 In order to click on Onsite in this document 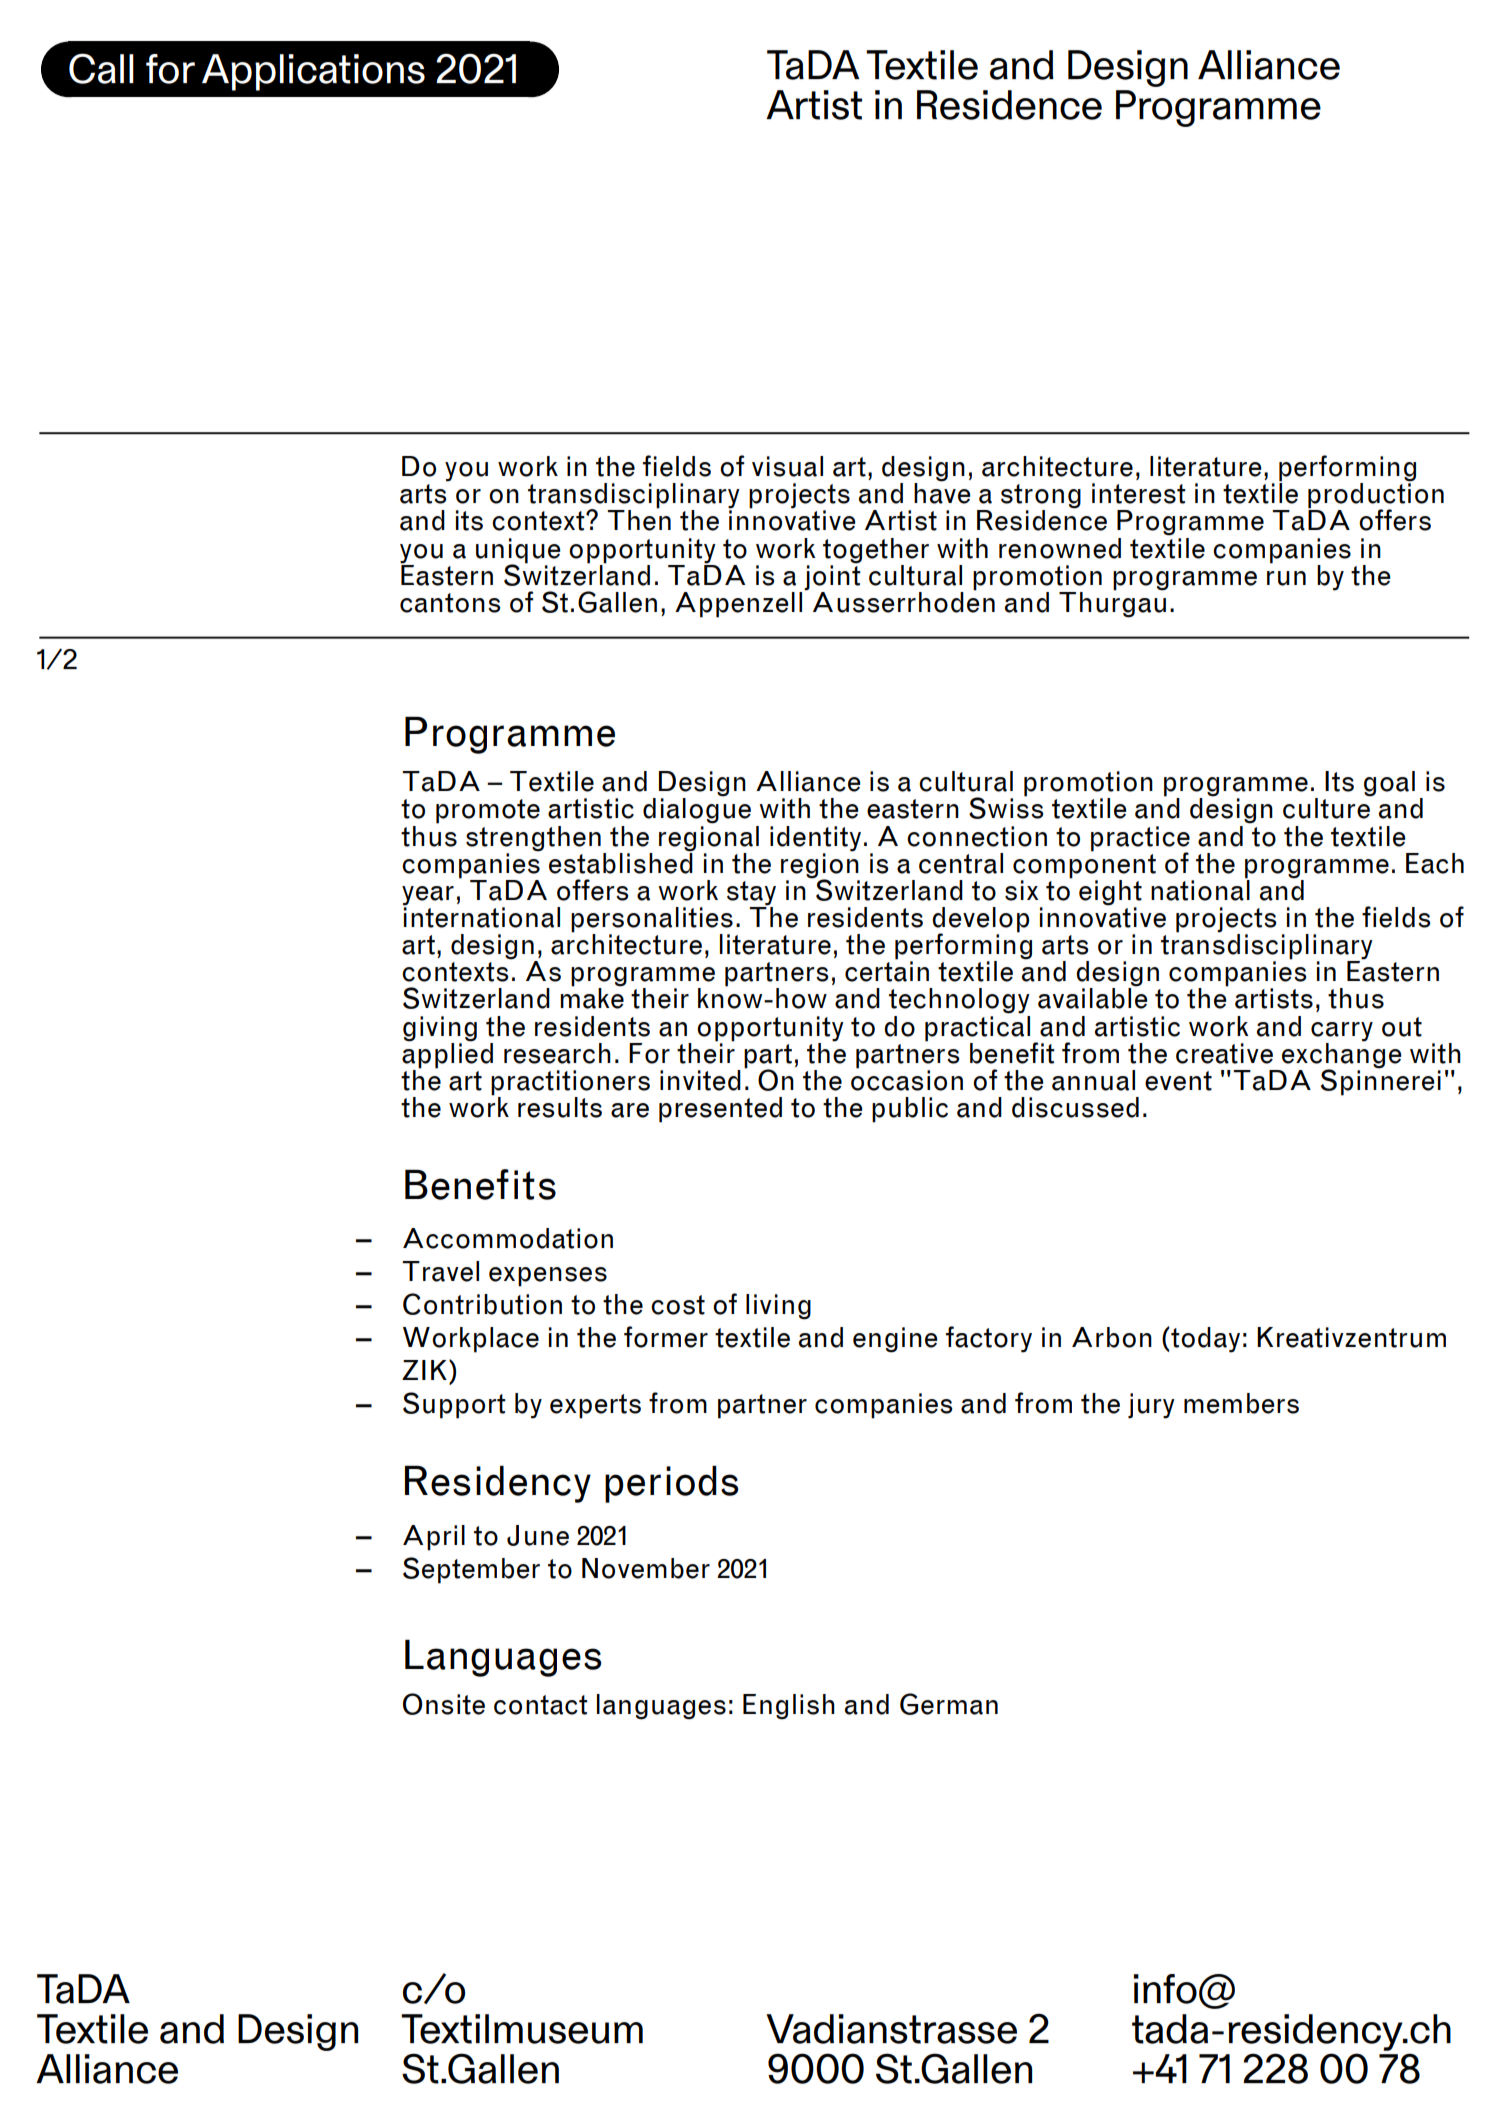, I will do `click(444, 1704)`.
